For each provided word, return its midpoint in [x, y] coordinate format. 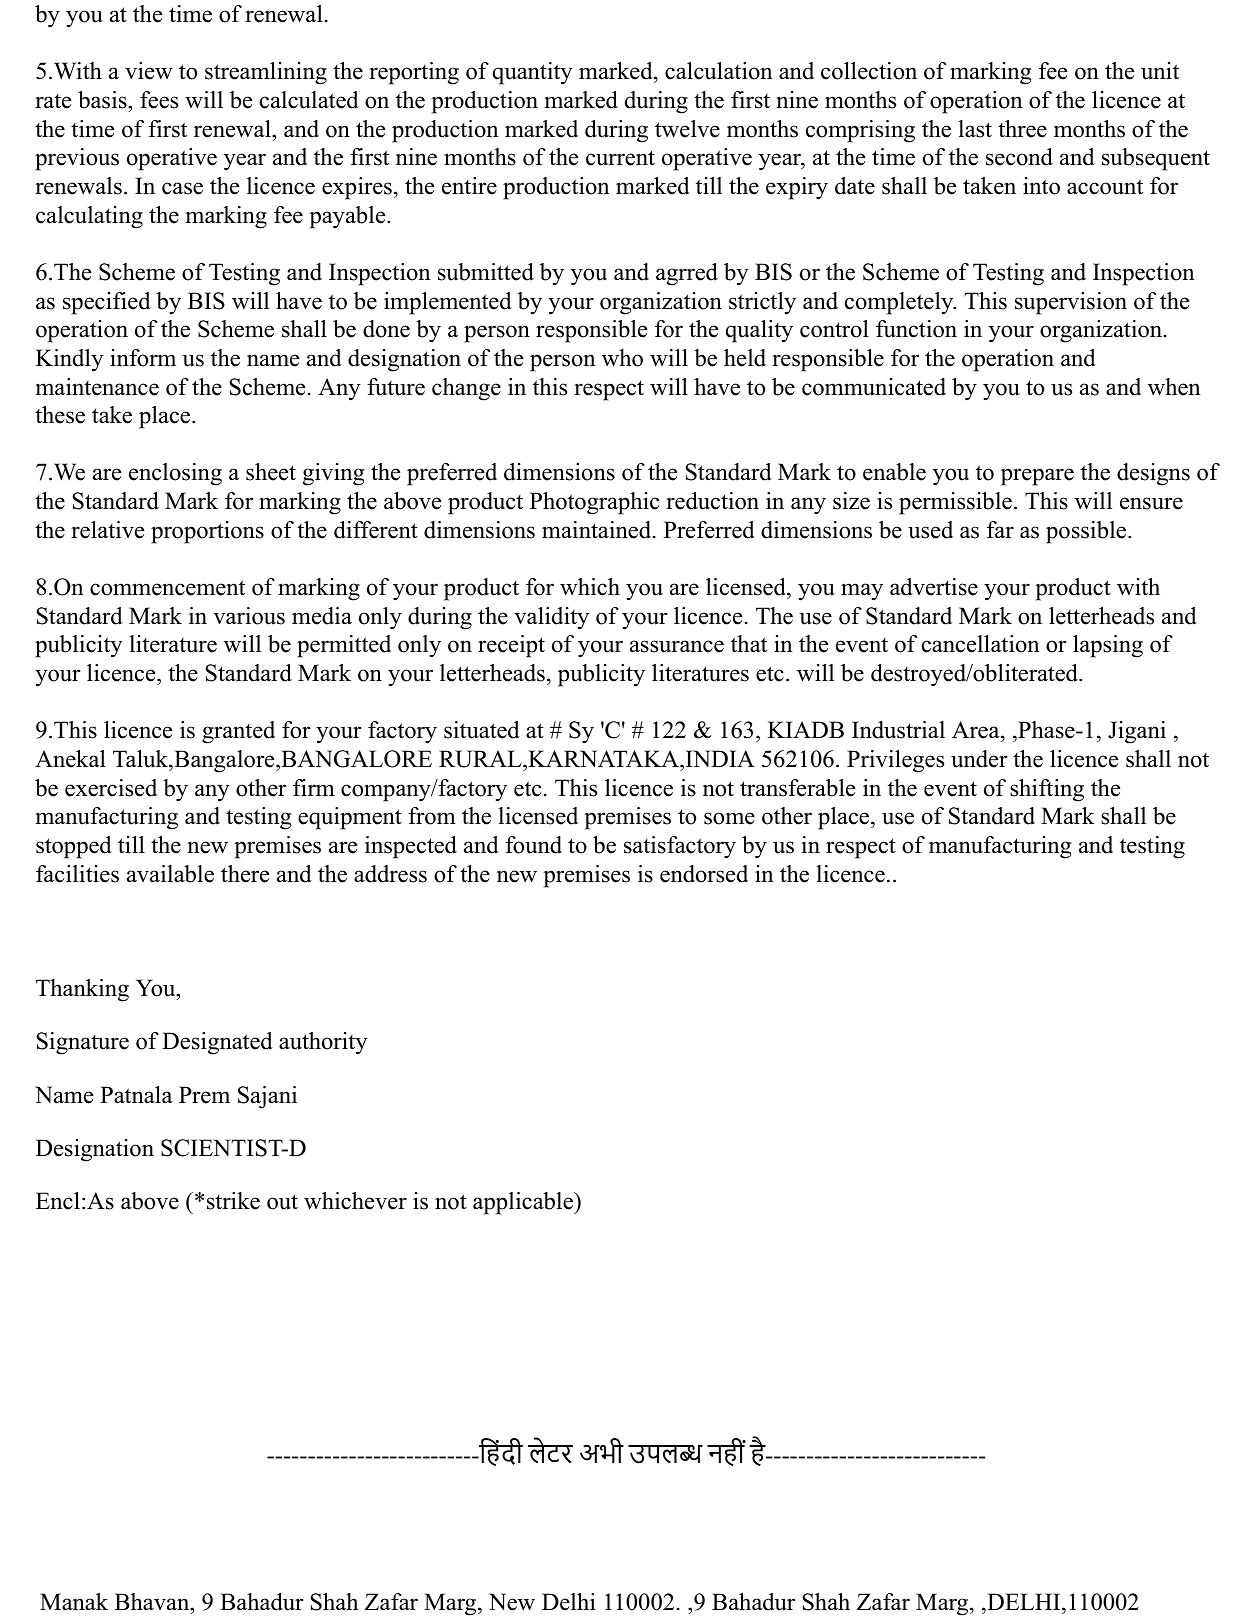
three [1022, 129]
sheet [271, 472]
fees [159, 100]
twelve [687, 129]
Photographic [594, 503]
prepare [1037, 477]
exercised [111, 788]
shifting [1047, 790]
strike [233, 1201]
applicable [524, 1203]
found [533, 845]
